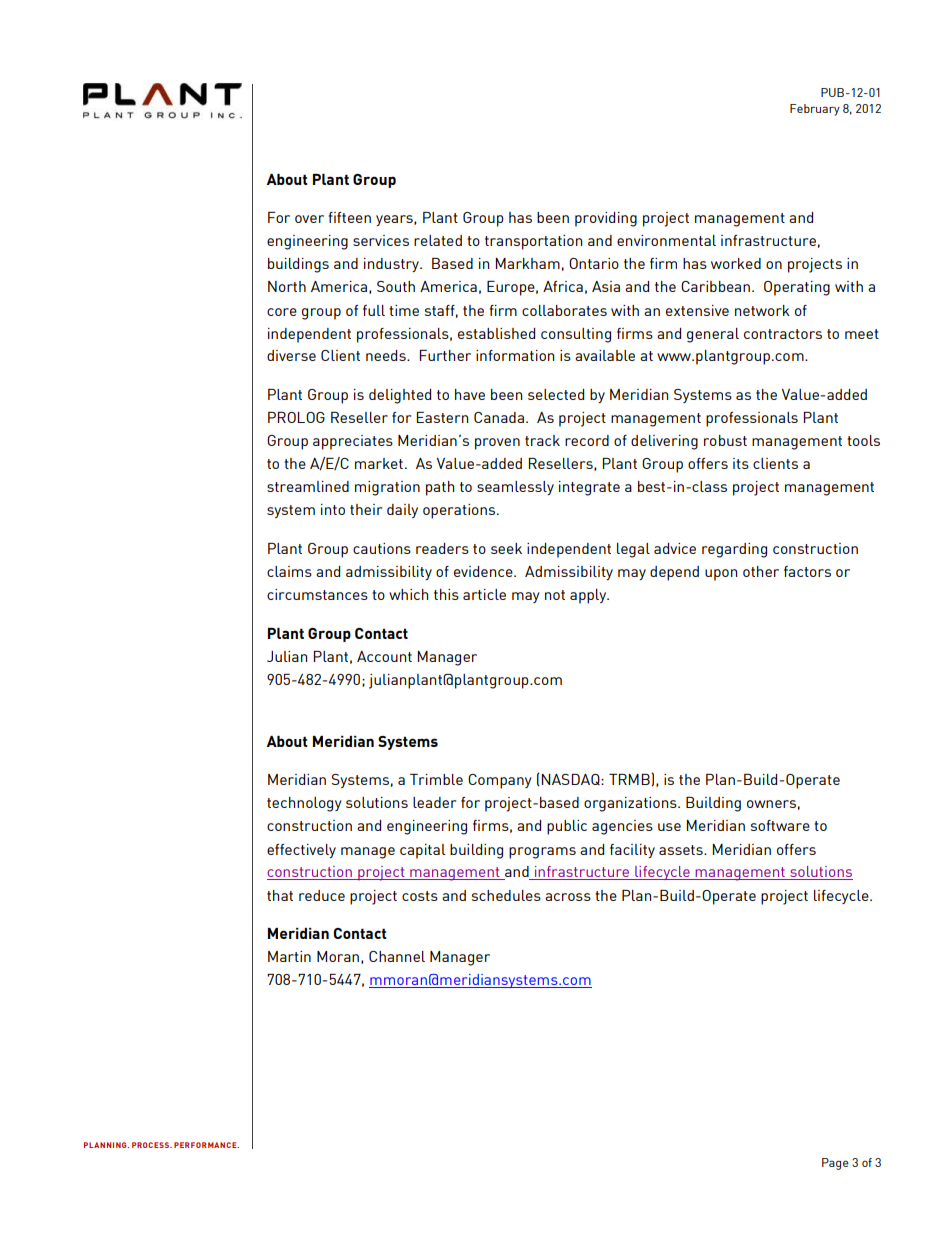 This image has width=952, height=1233. I want to click on February, so click(815, 110).
